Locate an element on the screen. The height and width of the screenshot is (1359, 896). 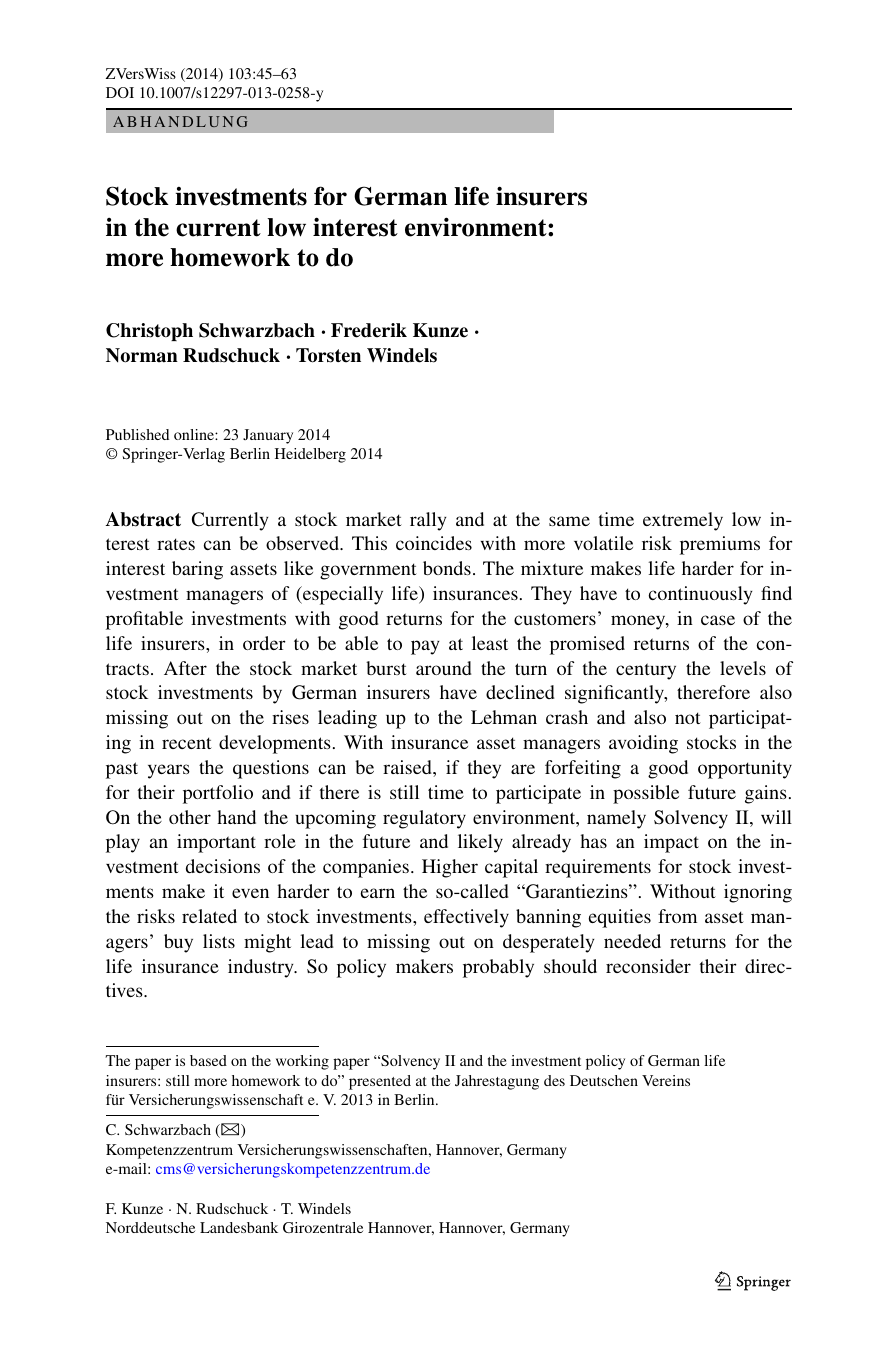
extremely is located at coordinates (683, 521).
